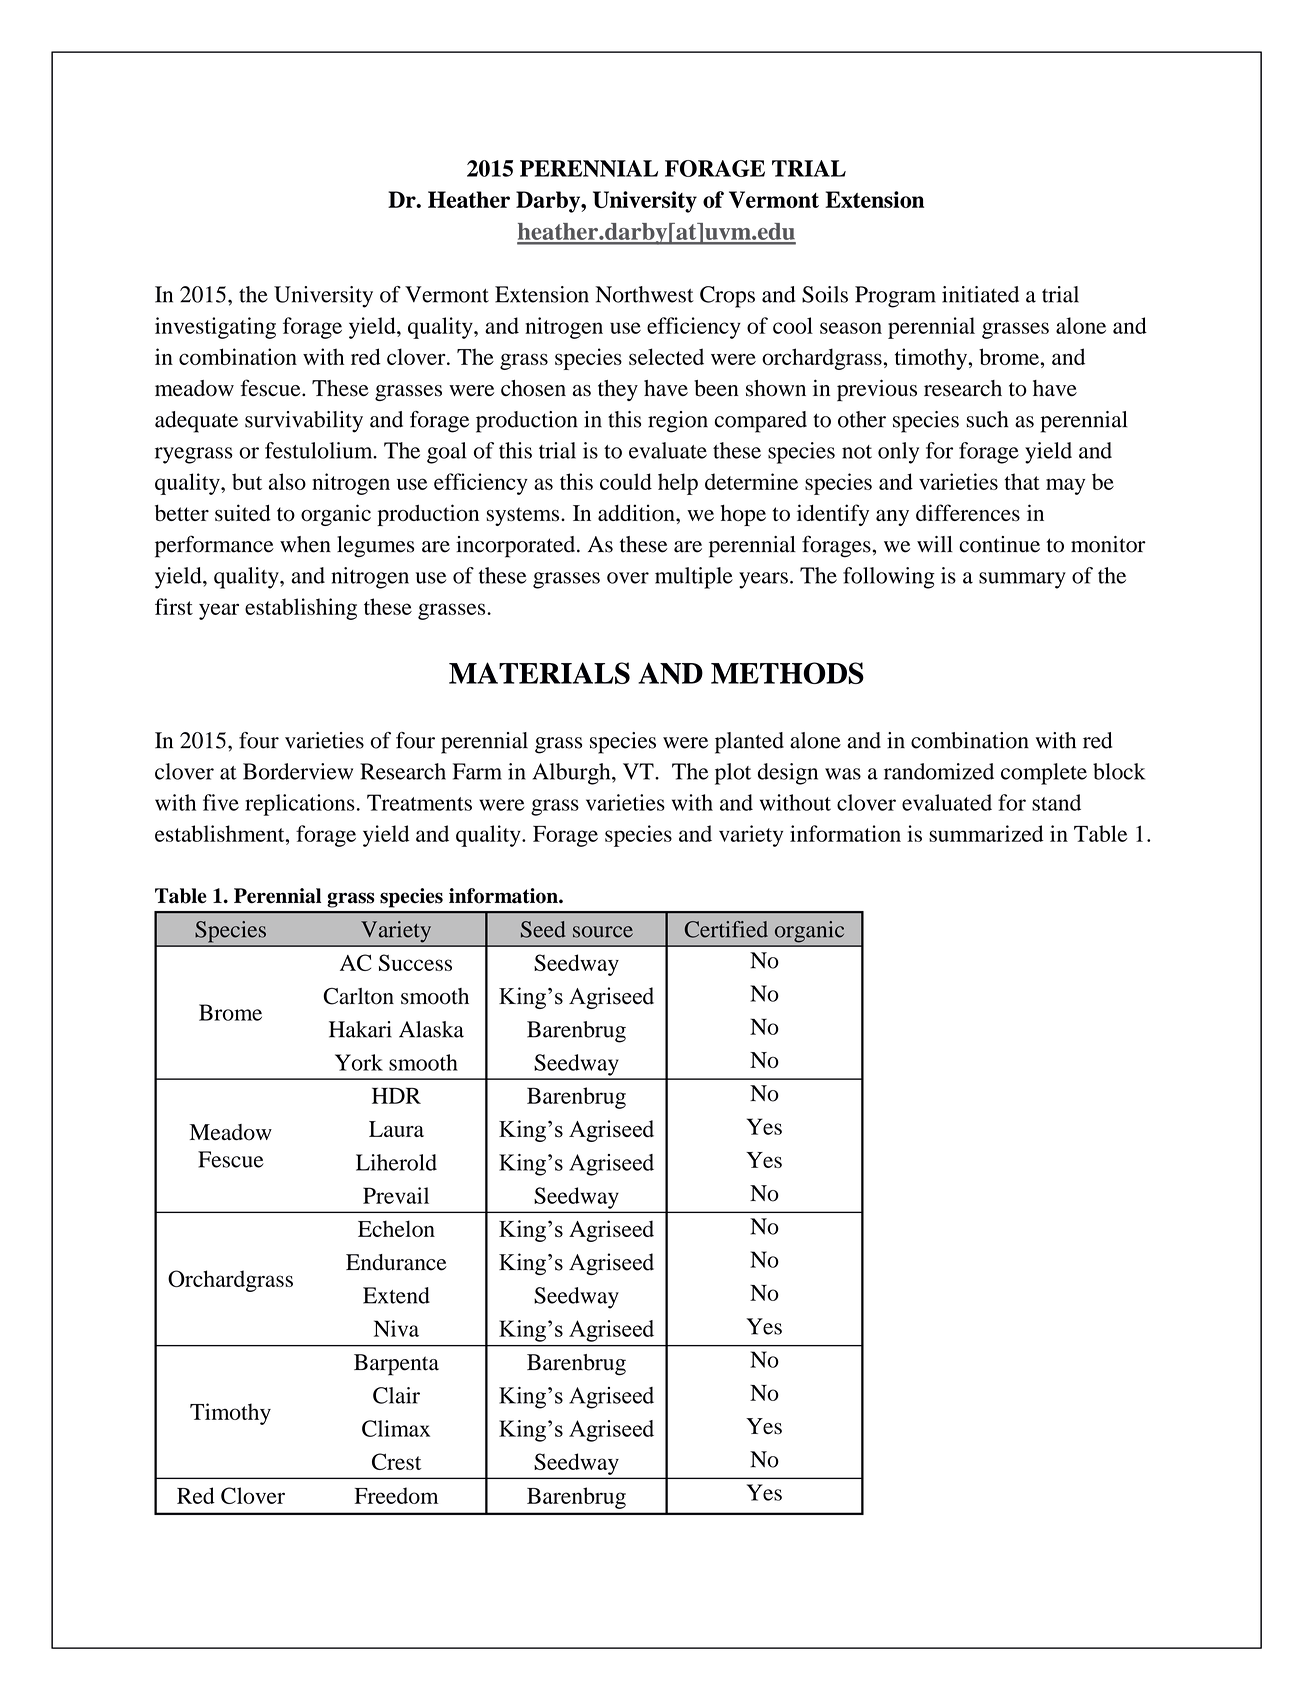 This image has height=1700, width=1313. What do you see at coordinates (396, 1495) in the image?
I see `Freedom` at bounding box center [396, 1495].
